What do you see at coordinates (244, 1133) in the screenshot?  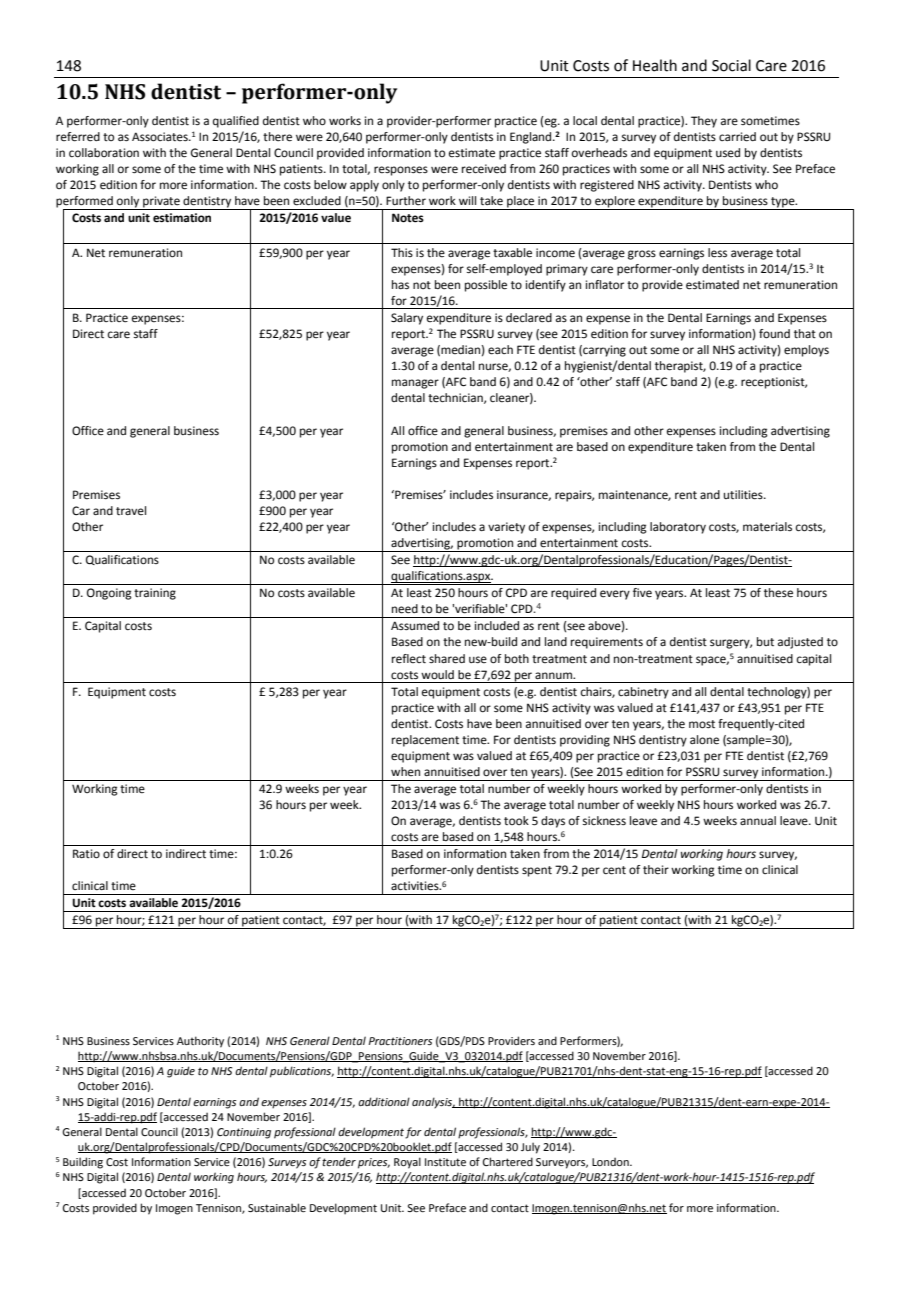 I see `Continuing` at bounding box center [244, 1133].
